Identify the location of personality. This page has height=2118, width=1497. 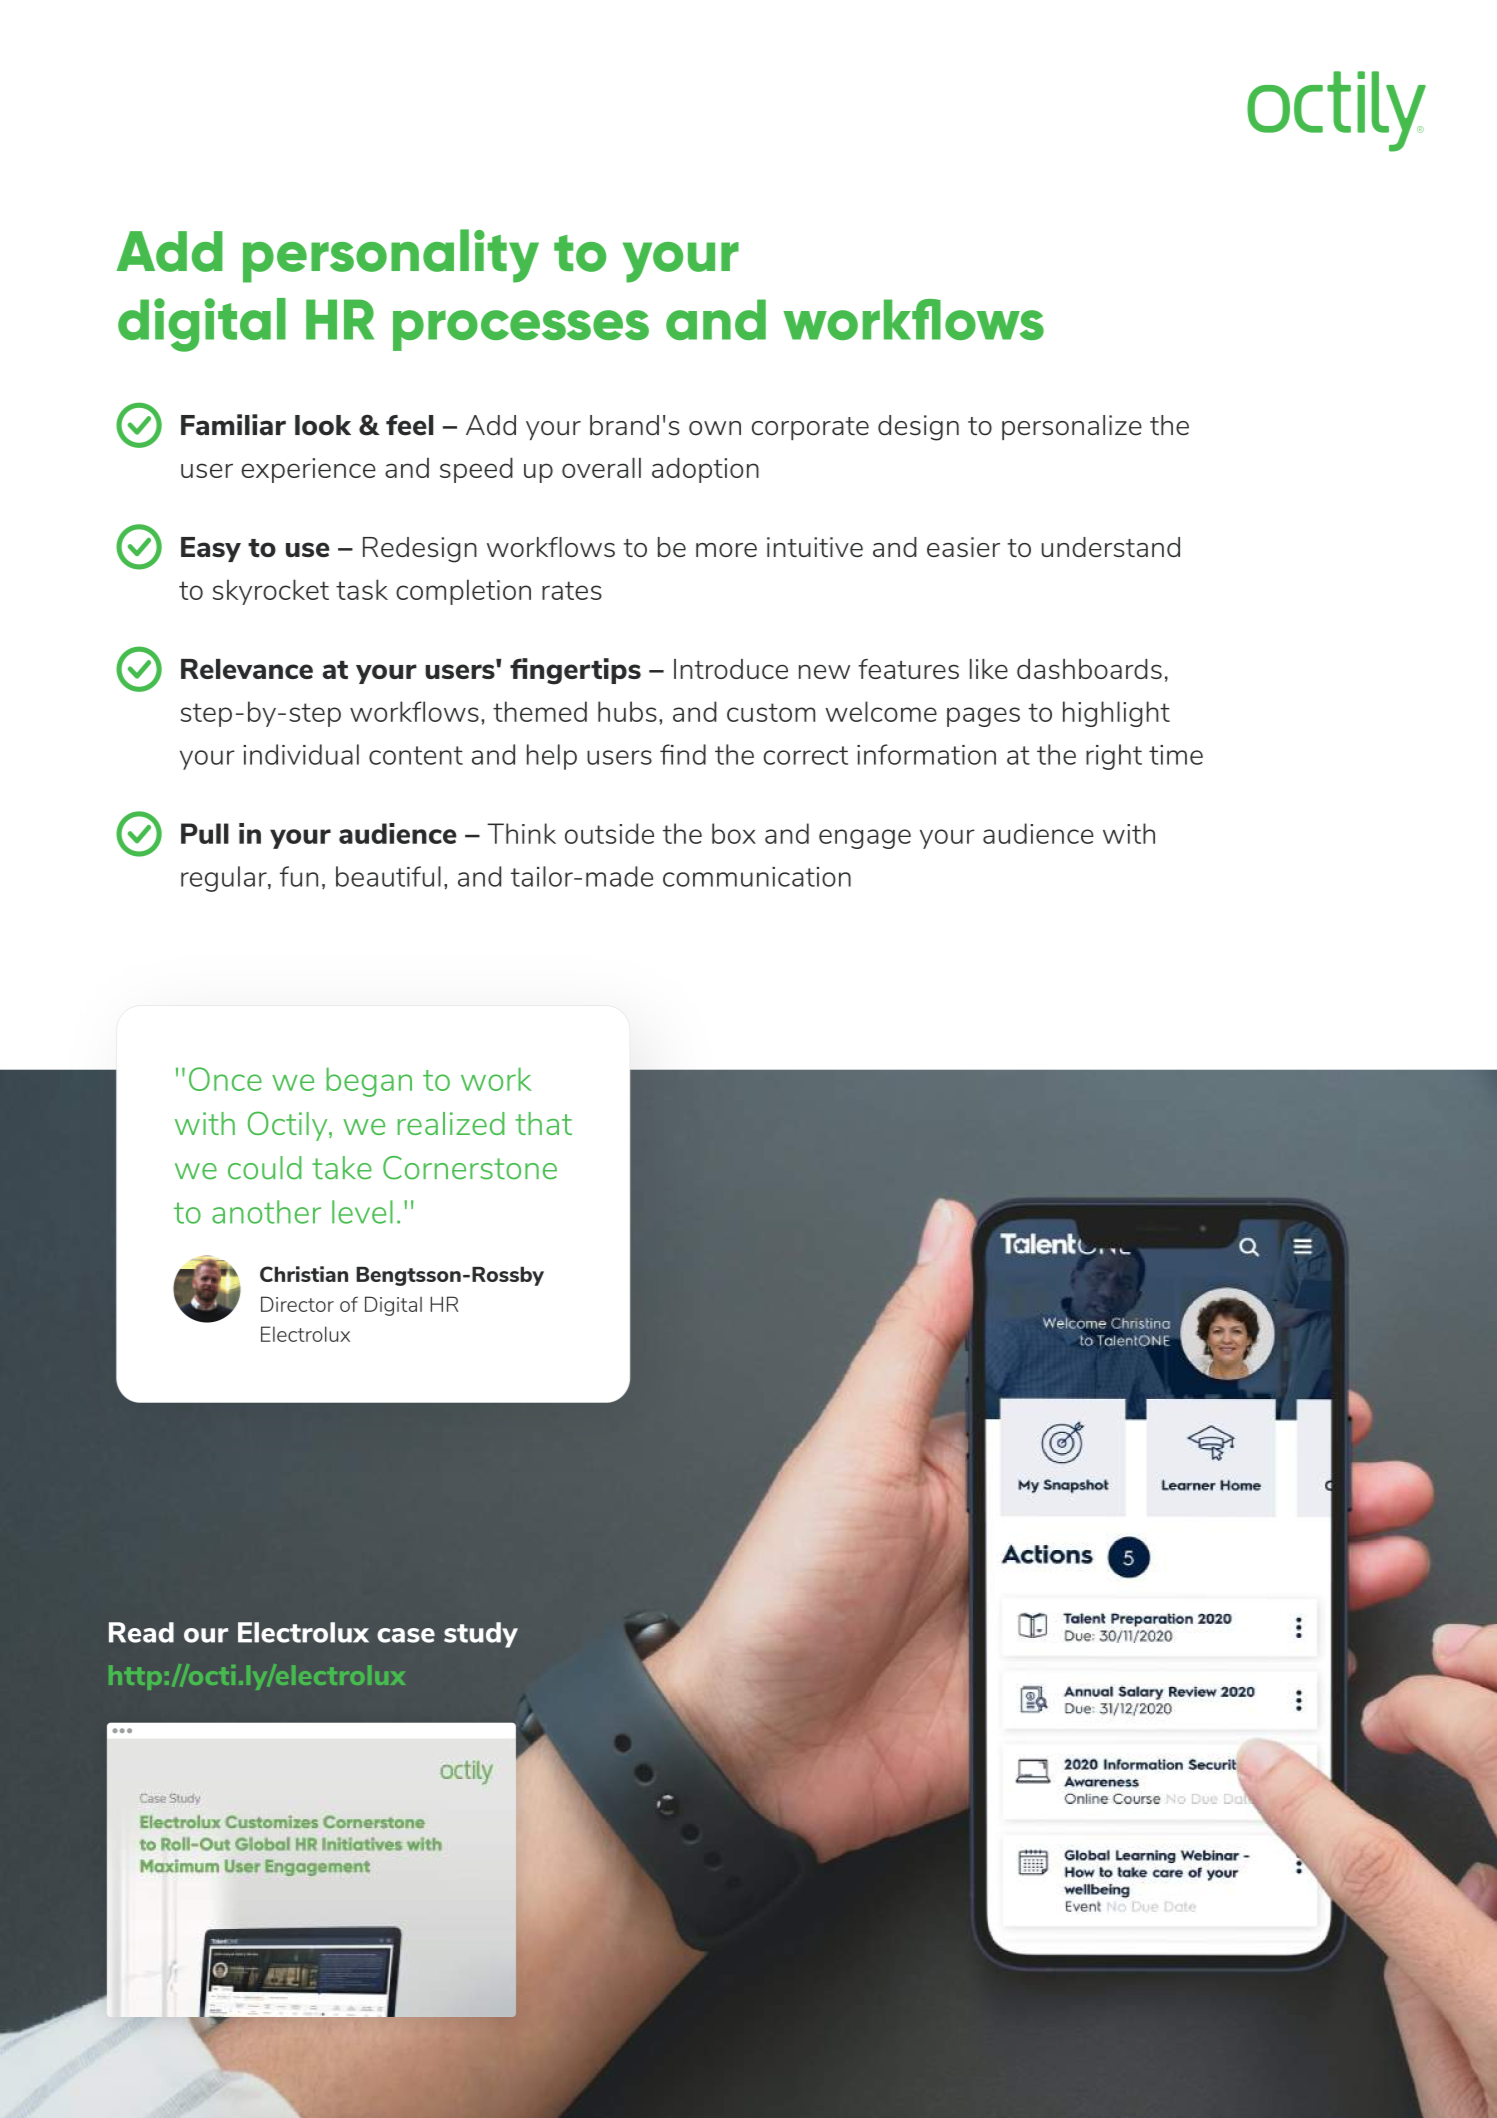
(391, 256).
